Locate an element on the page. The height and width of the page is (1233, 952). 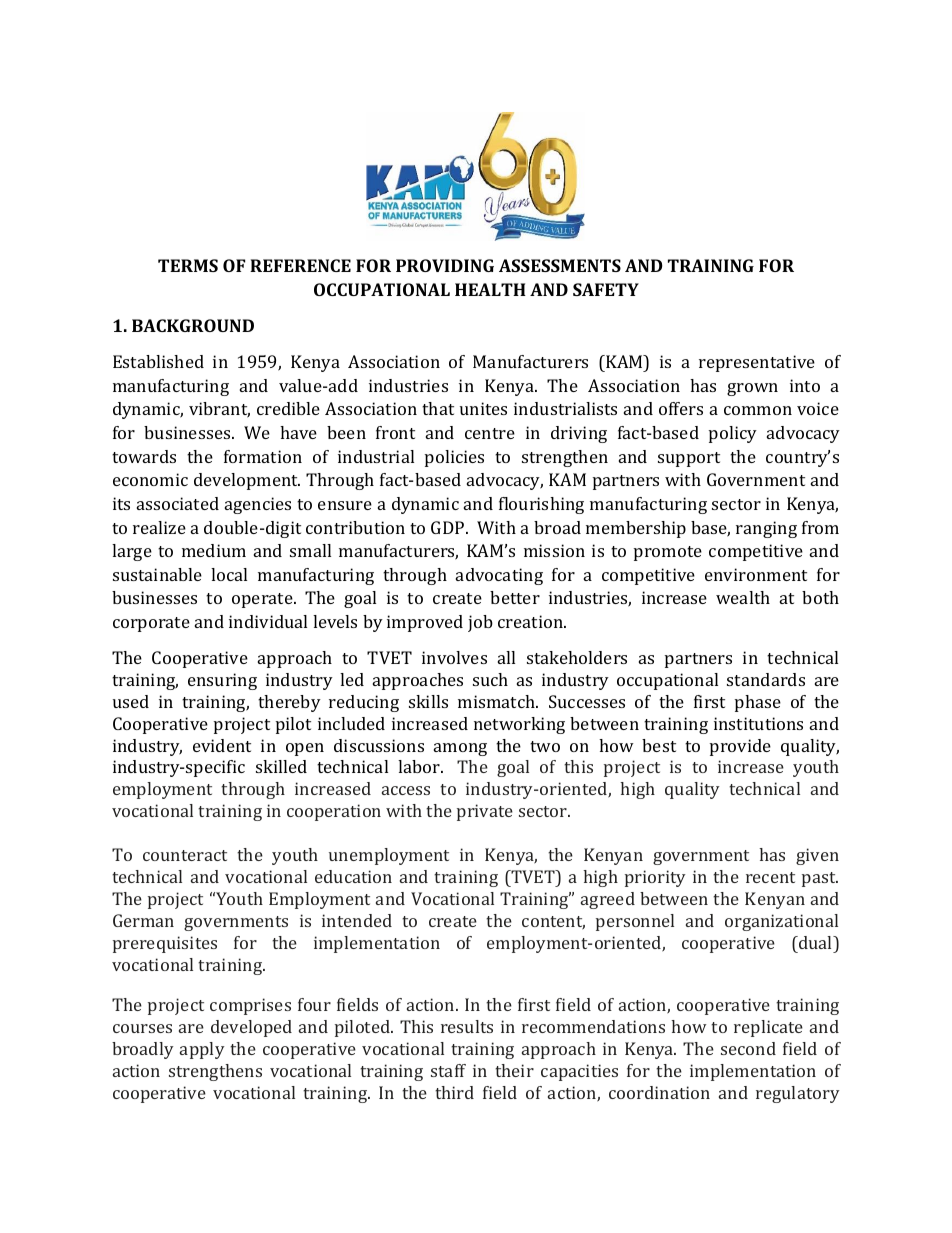
representative is located at coordinates (757, 363).
